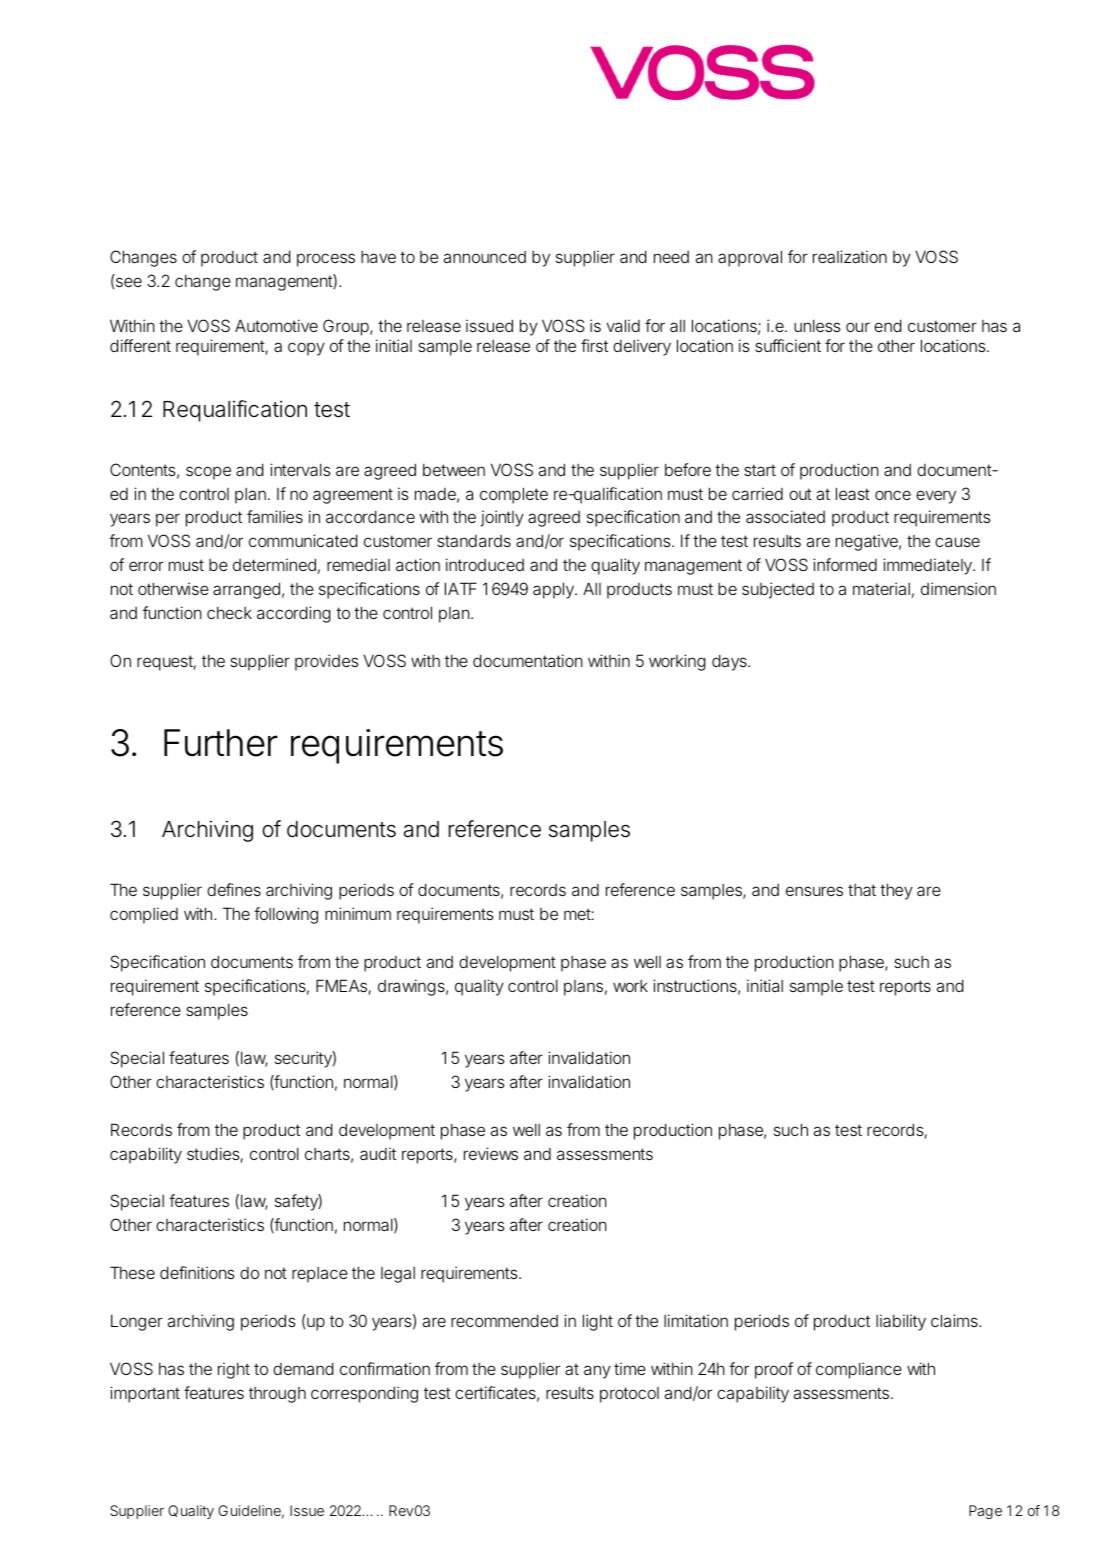 This document has height=1551, width=1096. What do you see at coordinates (234, 889) in the document?
I see `defines` at bounding box center [234, 889].
